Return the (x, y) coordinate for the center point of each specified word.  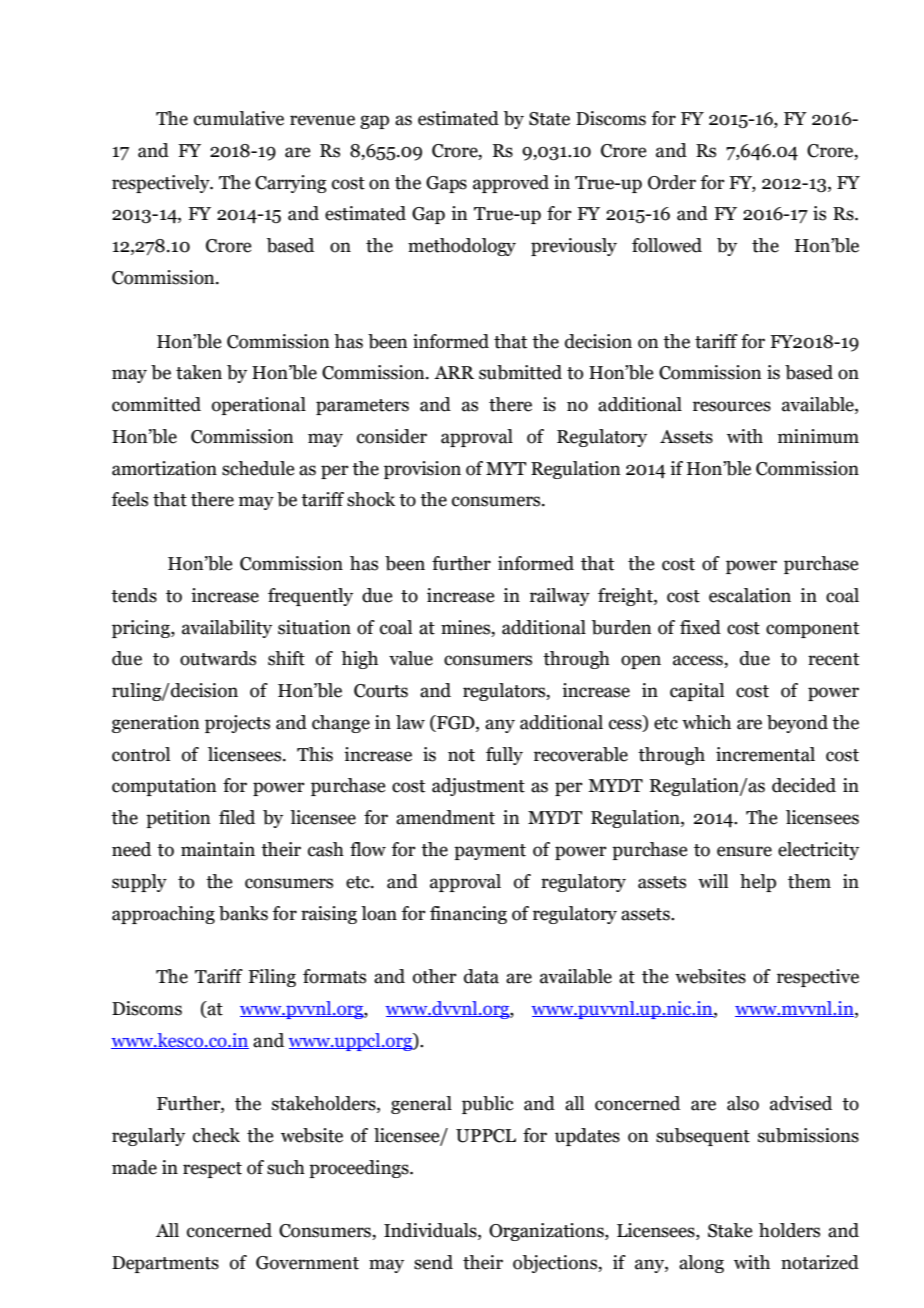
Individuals (431, 1231)
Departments (165, 1264)
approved (511, 184)
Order (672, 182)
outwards (218, 658)
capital (697, 692)
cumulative (239, 118)
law (410, 722)
